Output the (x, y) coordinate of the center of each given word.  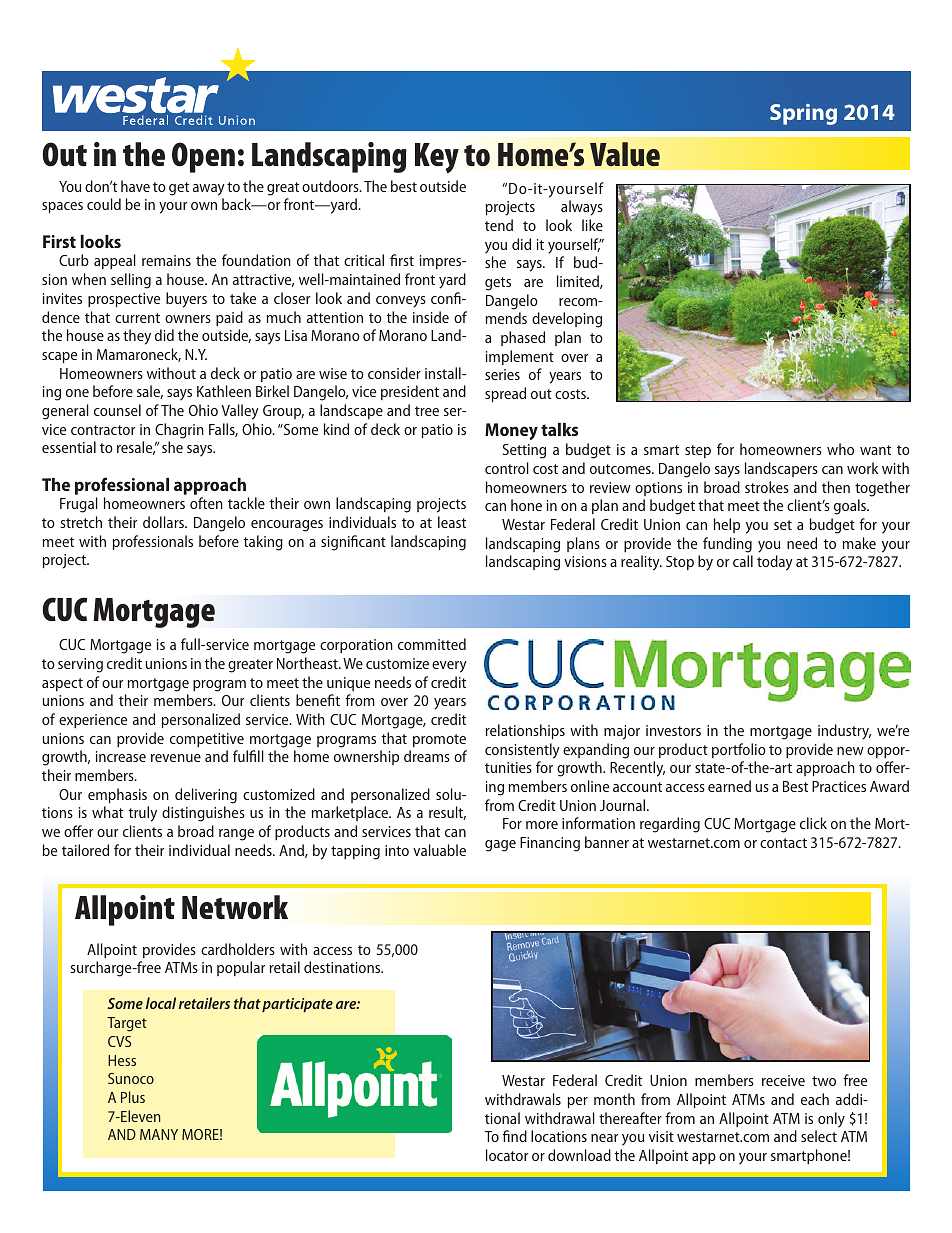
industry (844, 732)
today (775, 563)
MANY (159, 1134)
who (840, 449)
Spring (803, 114)
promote (439, 740)
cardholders (238, 949)
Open (203, 157)
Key (437, 158)
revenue (176, 758)
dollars (165, 522)
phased (523, 338)
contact (783, 843)
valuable (439, 850)
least (452, 522)
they (137, 337)
